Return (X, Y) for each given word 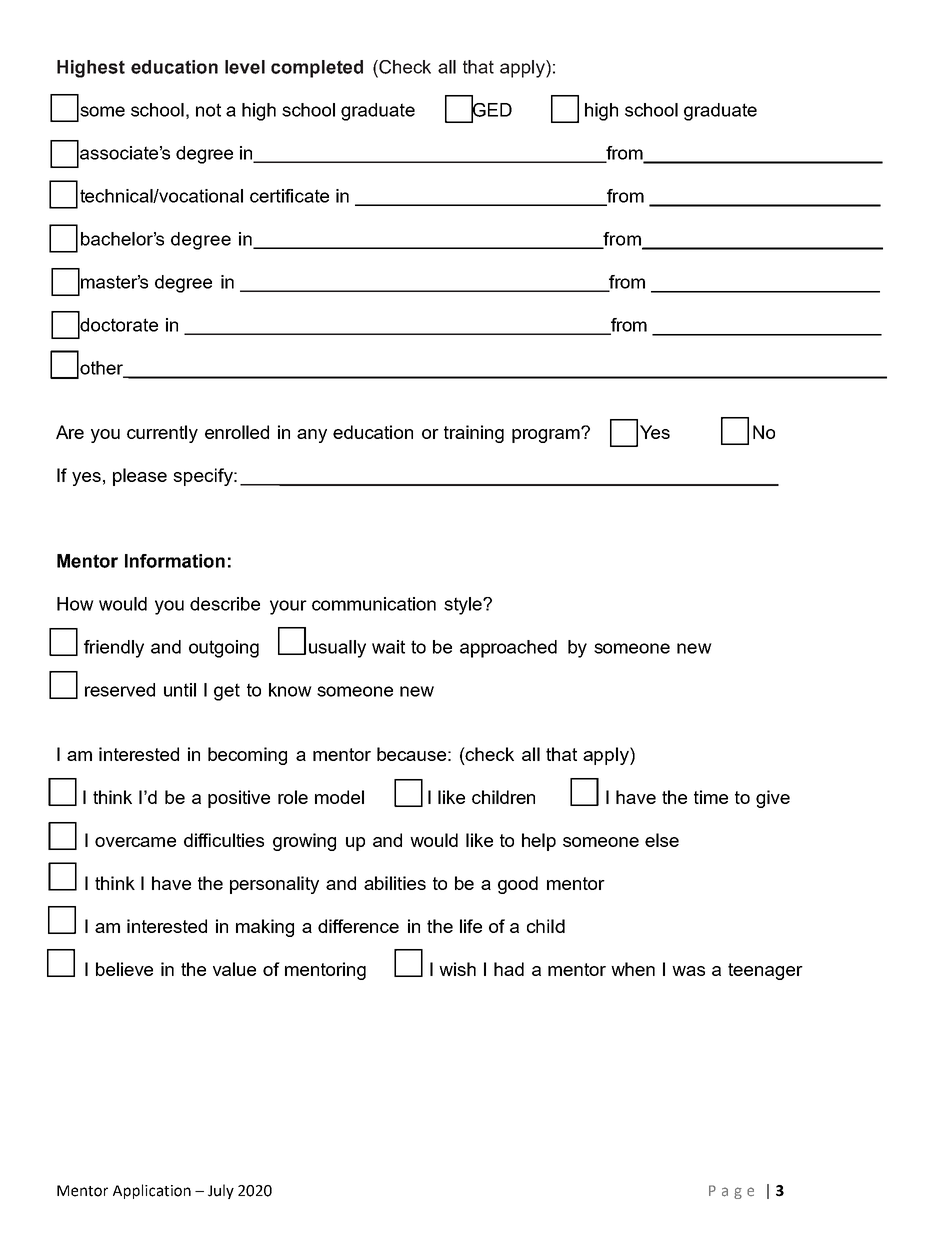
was (688, 971)
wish (457, 969)
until (180, 690)
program (547, 435)
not (208, 110)
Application (152, 1191)
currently (162, 434)
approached (508, 649)
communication (374, 604)
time (711, 797)
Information (175, 561)
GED (491, 110)
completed (317, 69)
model (339, 797)
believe (124, 969)
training (474, 434)
